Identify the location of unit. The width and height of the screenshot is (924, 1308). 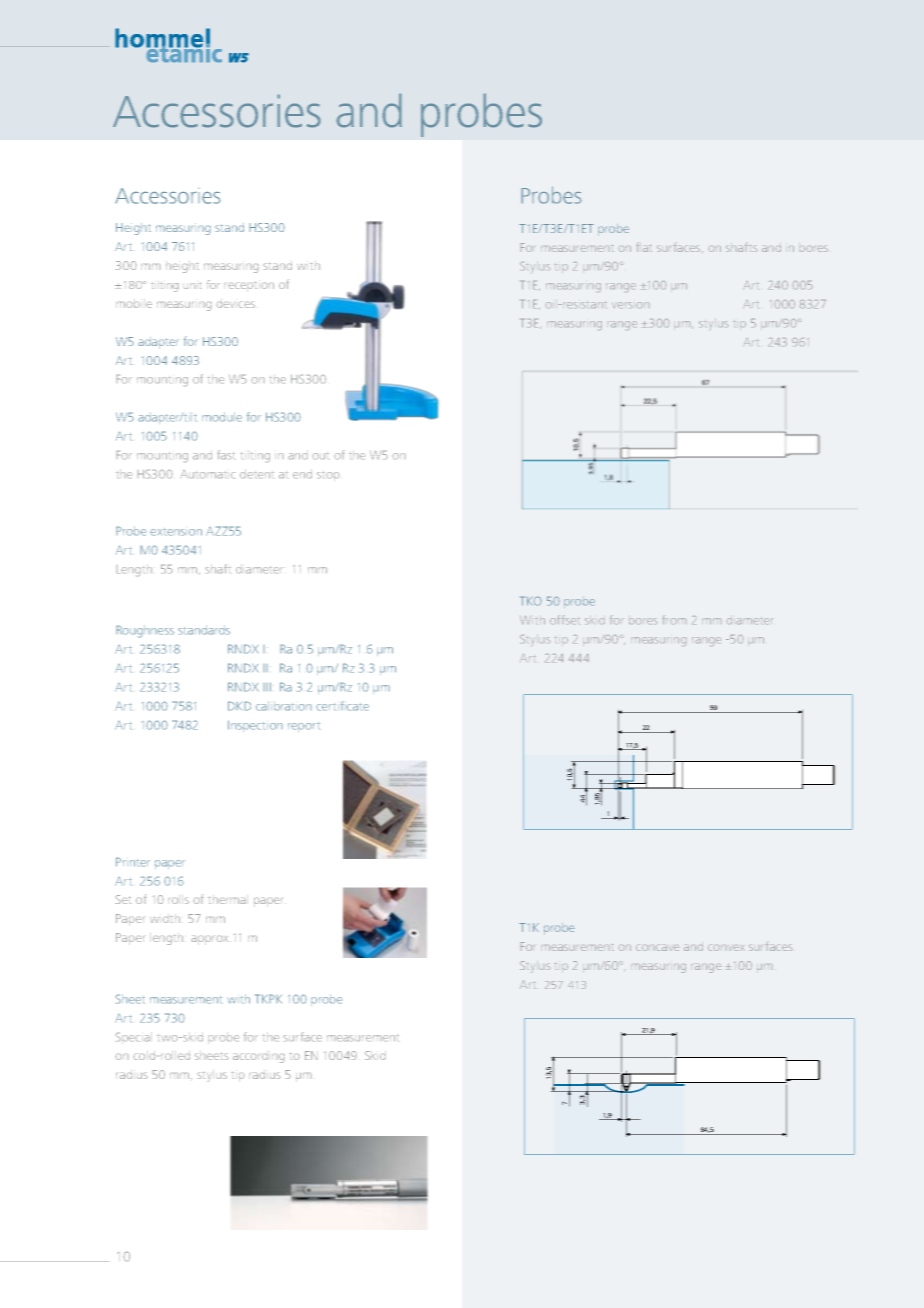
(192, 285).
